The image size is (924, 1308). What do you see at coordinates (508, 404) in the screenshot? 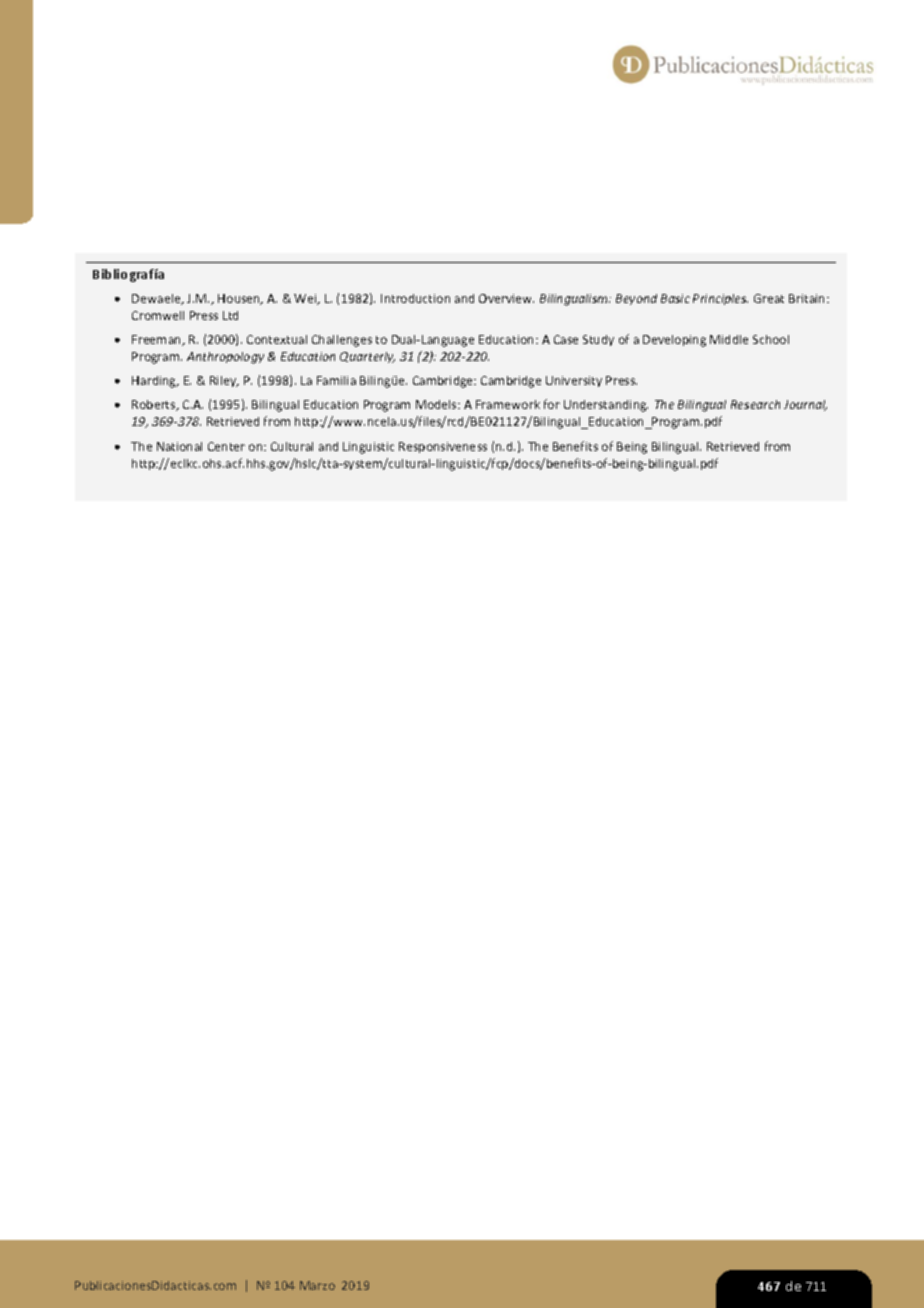
I see `Framework` at bounding box center [508, 404].
